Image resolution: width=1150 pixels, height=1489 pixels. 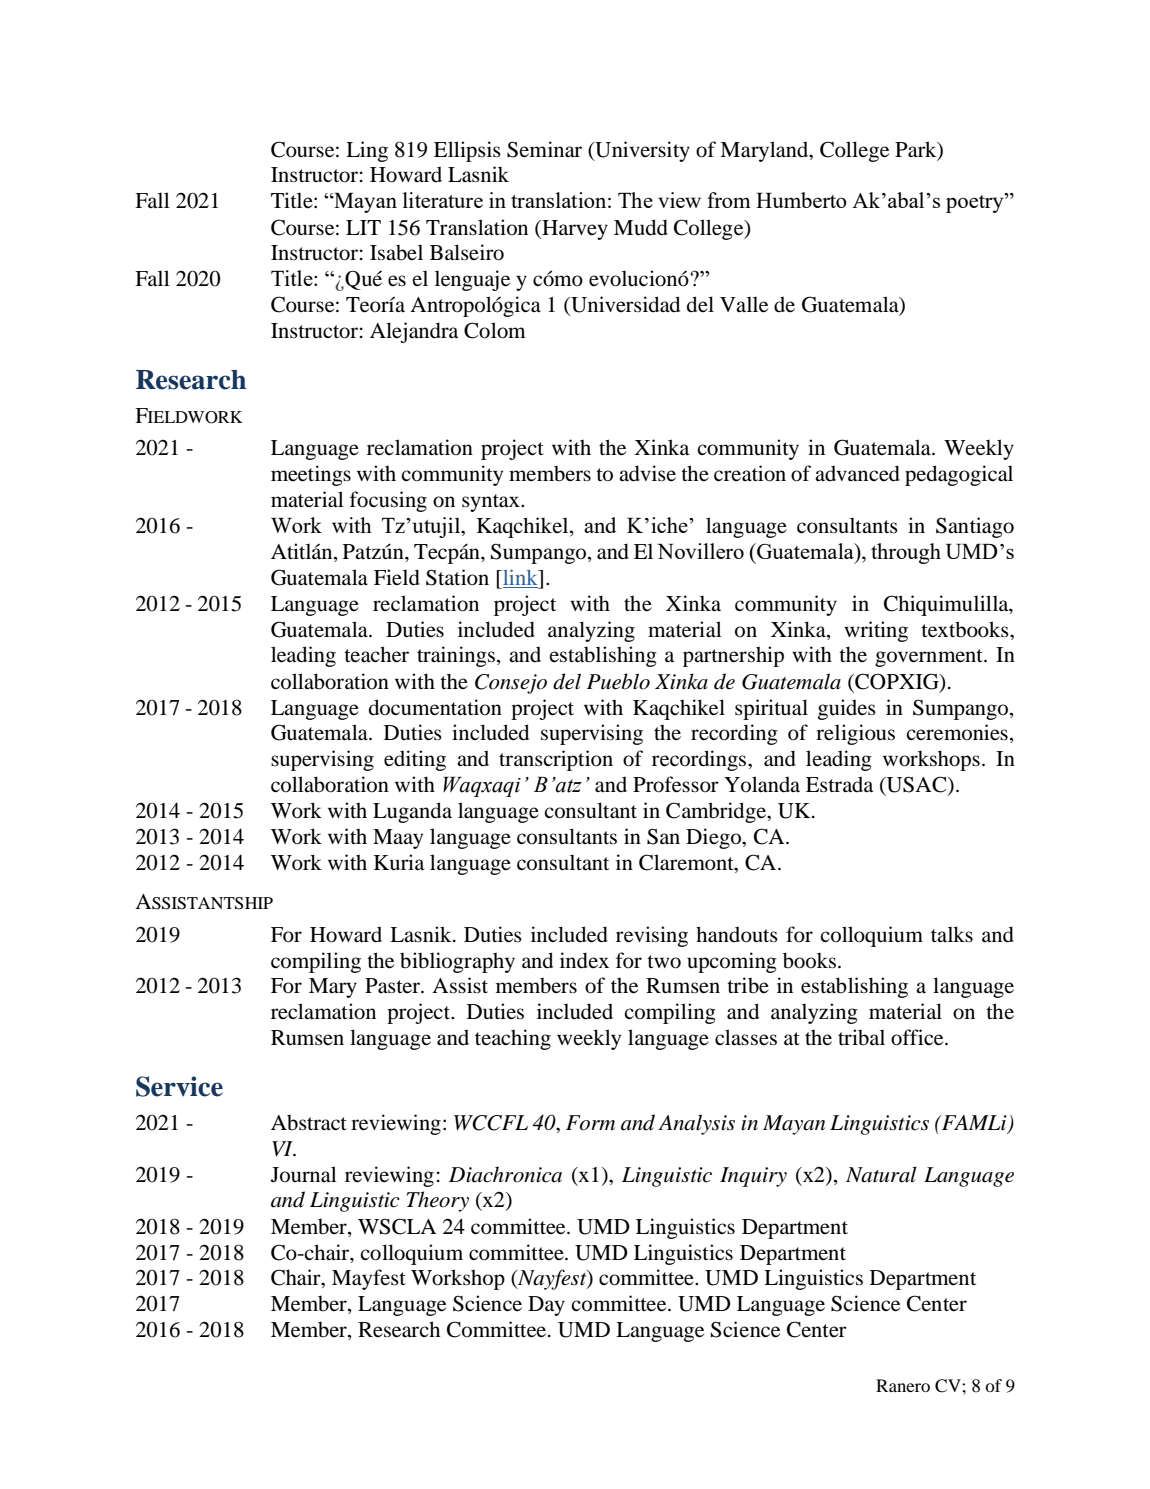 What do you see at coordinates (304, 1174) in the image?
I see `Journal` at bounding box center [304, 1174].
